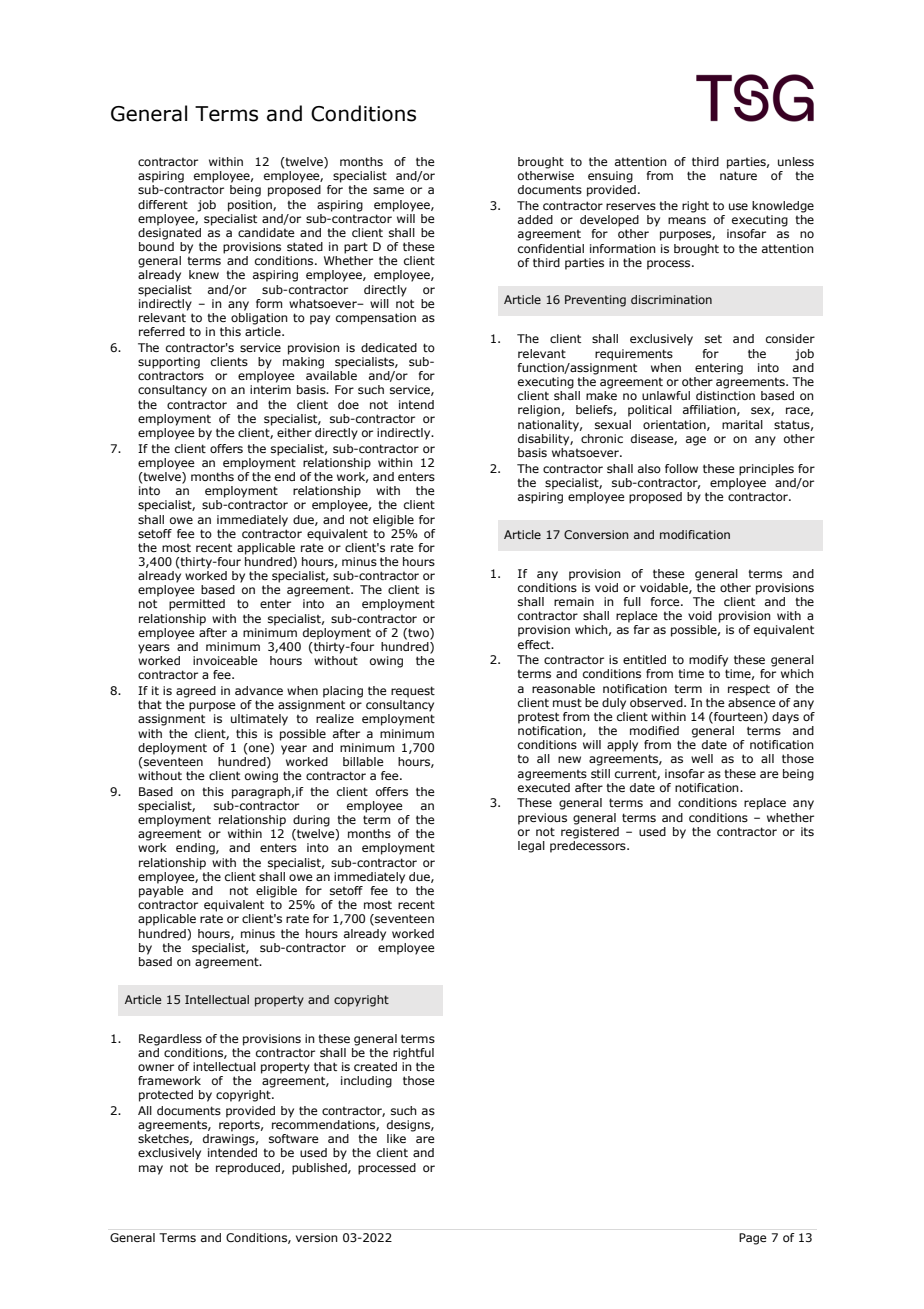 Image resolution: width=924 pixels, height=1309 pixels. Describe the element at coordinates (151, 1170) in the image. I see `may` at that location.
